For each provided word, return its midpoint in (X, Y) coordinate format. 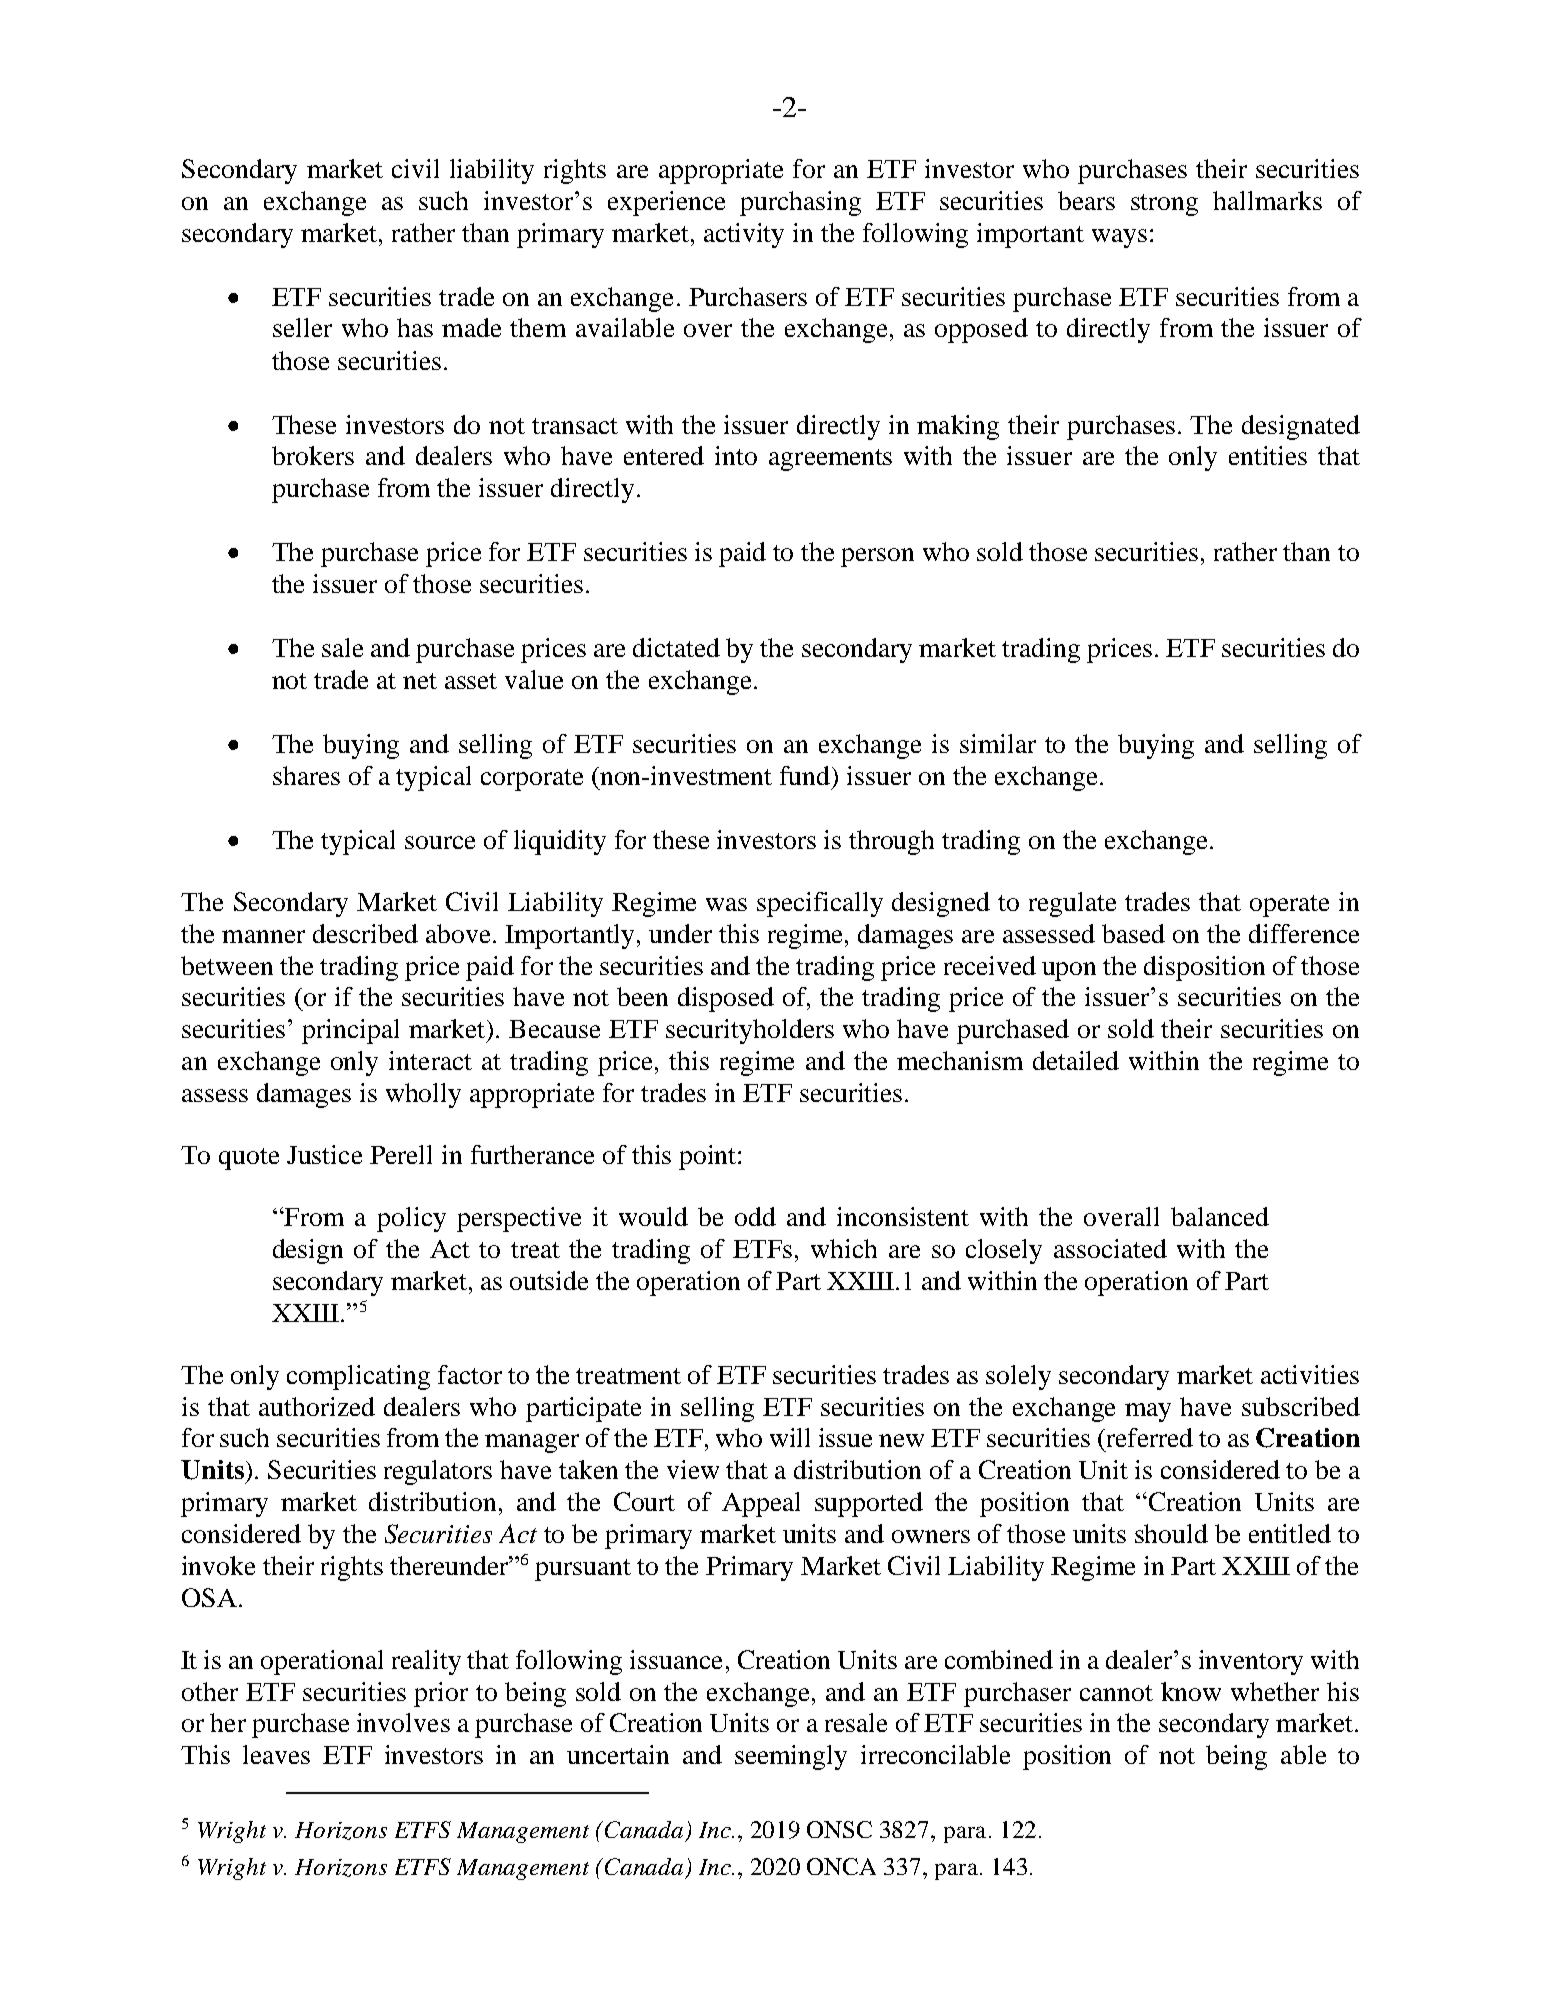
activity (744, 235)
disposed (726, 999)
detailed (1076, 1060)
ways (1119, 238)
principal (350, 1031)
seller (302, 327)
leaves (276, 1754)
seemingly (791, 1757)
